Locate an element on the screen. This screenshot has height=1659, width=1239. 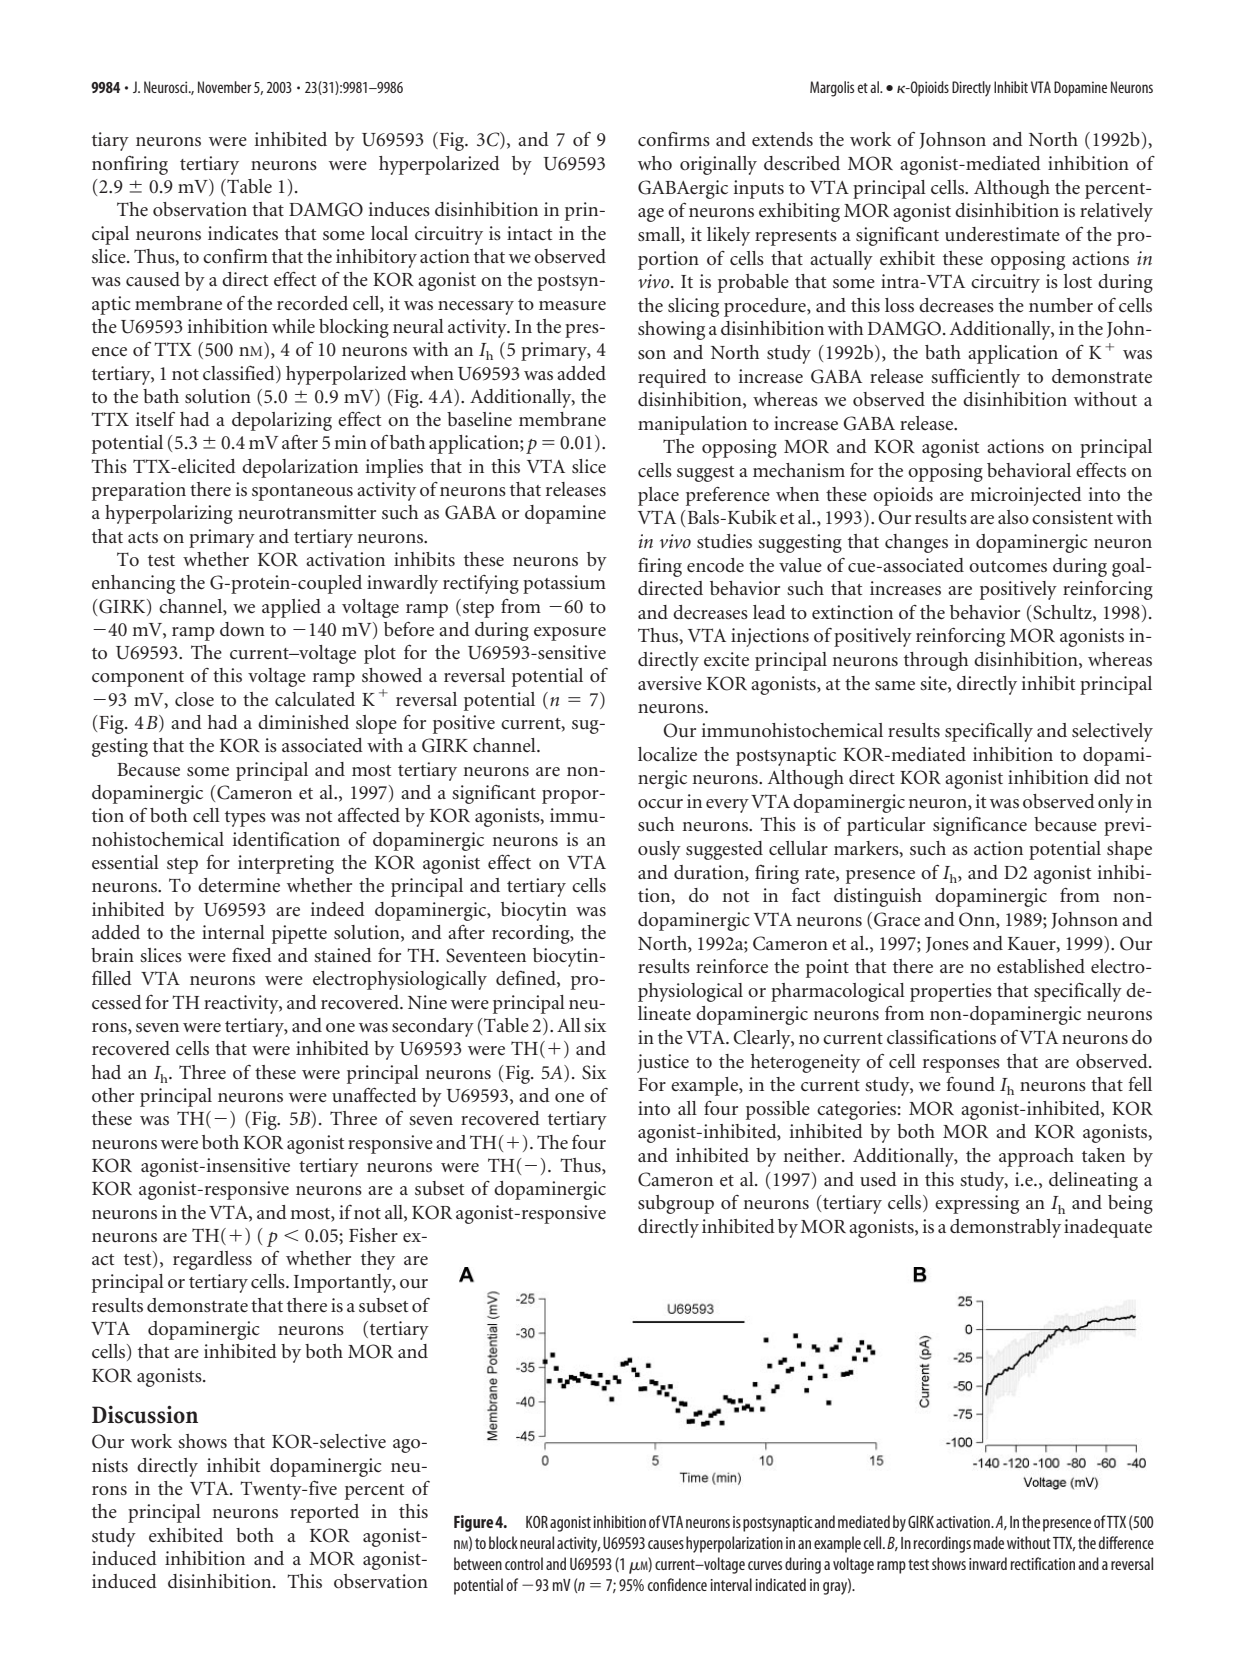
who is located at coordinates (655, 163).
